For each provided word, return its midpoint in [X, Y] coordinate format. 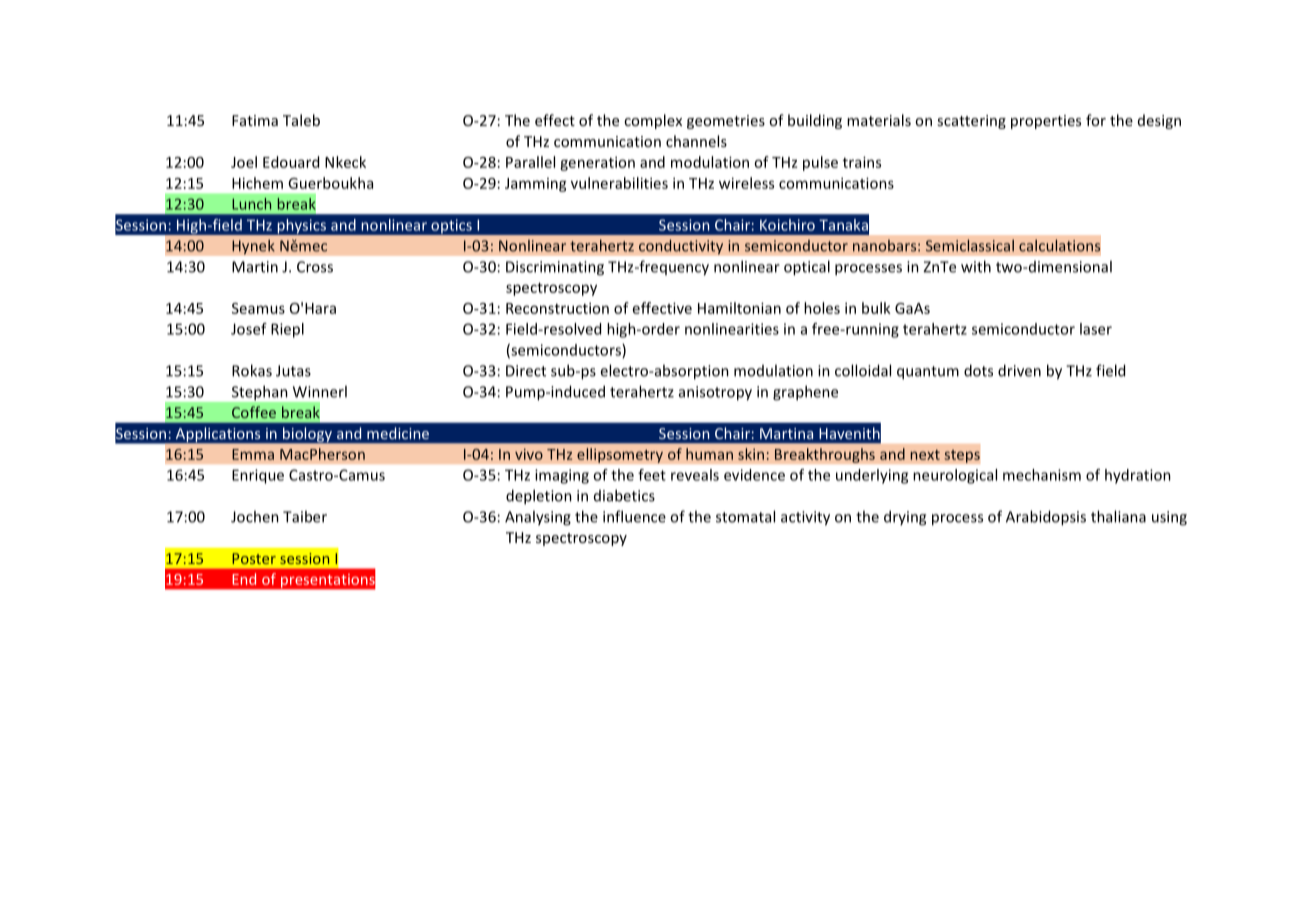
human [709, 454]
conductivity [681, 247]
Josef [249, 329]
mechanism [1042, 475]
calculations [1059, 245]
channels [696, 141]
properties [1046, 122]
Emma [253, 454]
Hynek [253, 247]
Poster [254, 558]
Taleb [301, 120]
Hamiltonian [739, 308]
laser [1096, 329]
